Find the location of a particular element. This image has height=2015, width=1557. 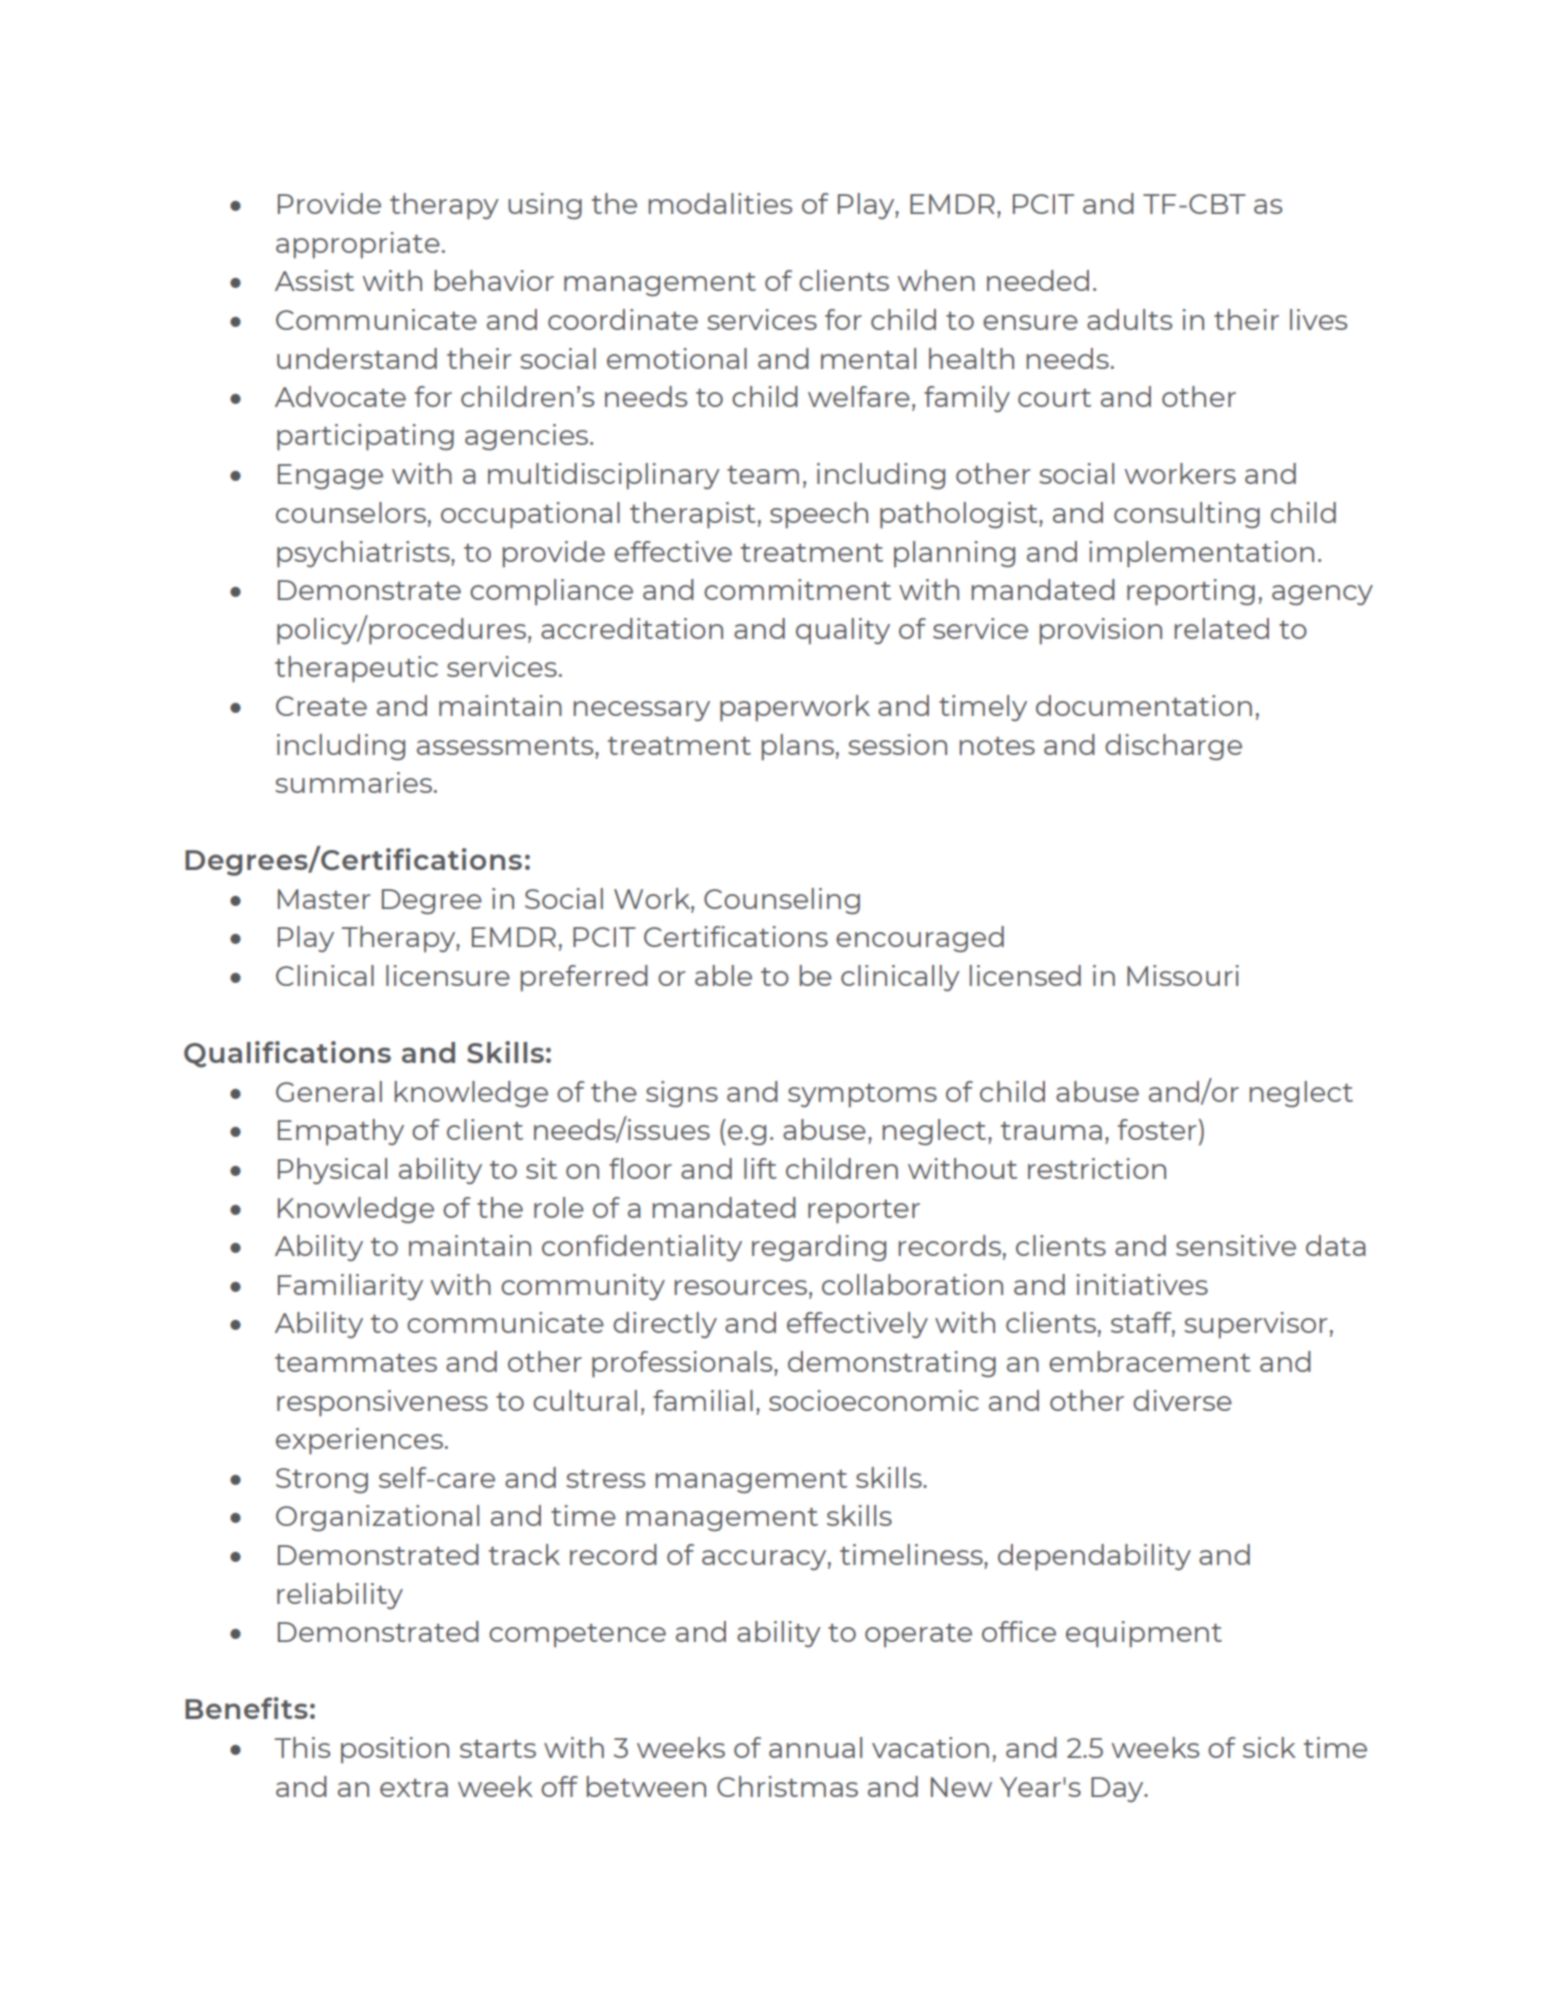

regarding is located at coordinates (819, 1248).
